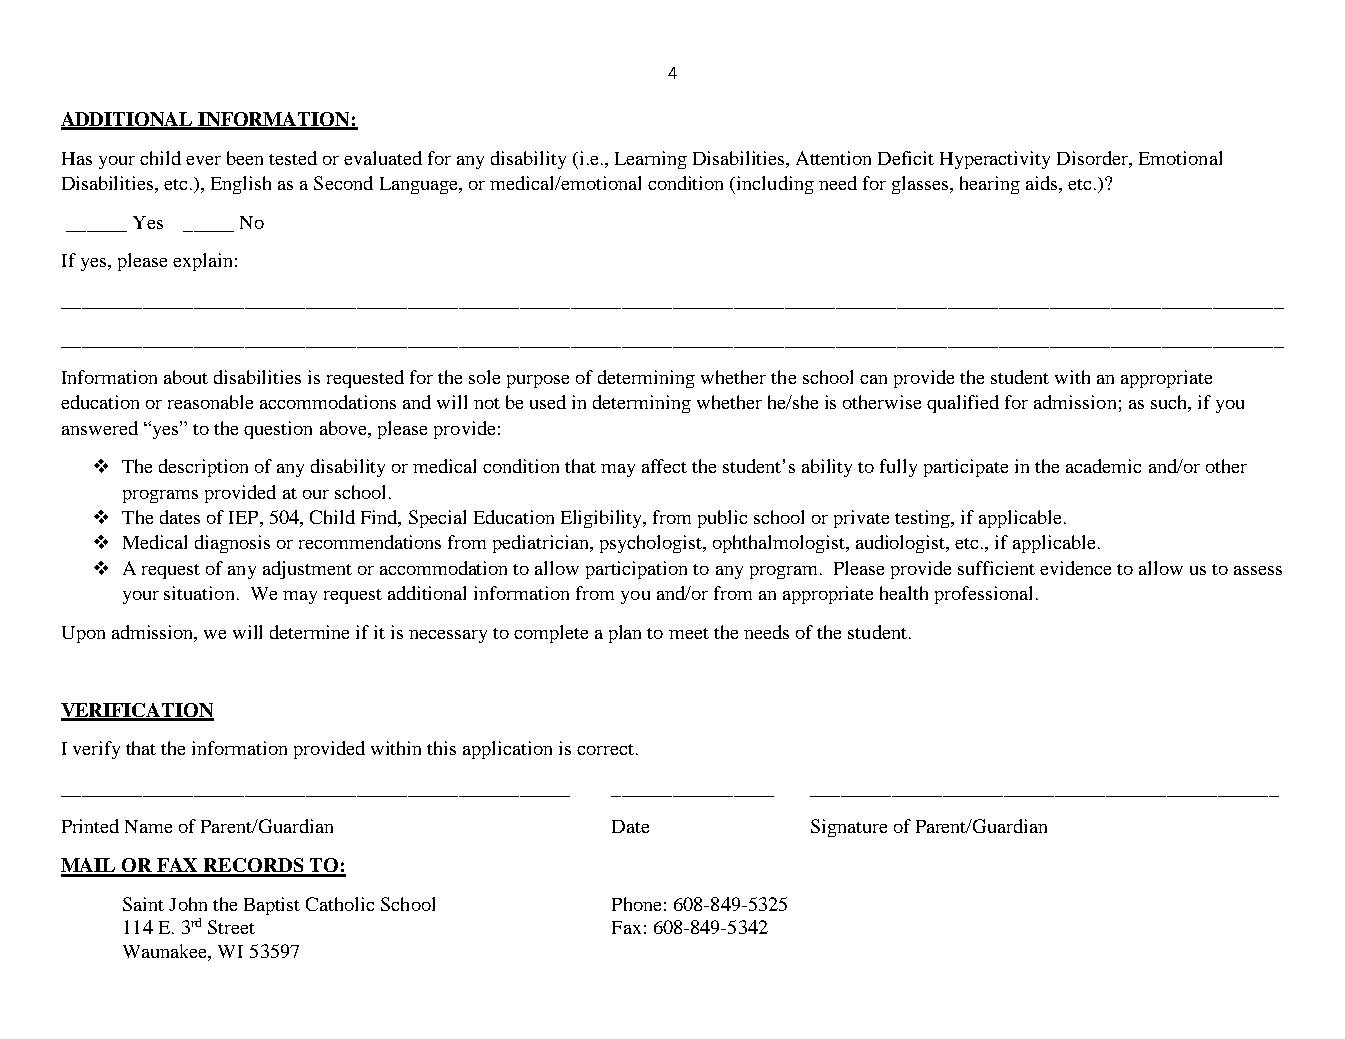 This document has height=1039, width=1345. I want to click on reasonable, so click(210, 402).
